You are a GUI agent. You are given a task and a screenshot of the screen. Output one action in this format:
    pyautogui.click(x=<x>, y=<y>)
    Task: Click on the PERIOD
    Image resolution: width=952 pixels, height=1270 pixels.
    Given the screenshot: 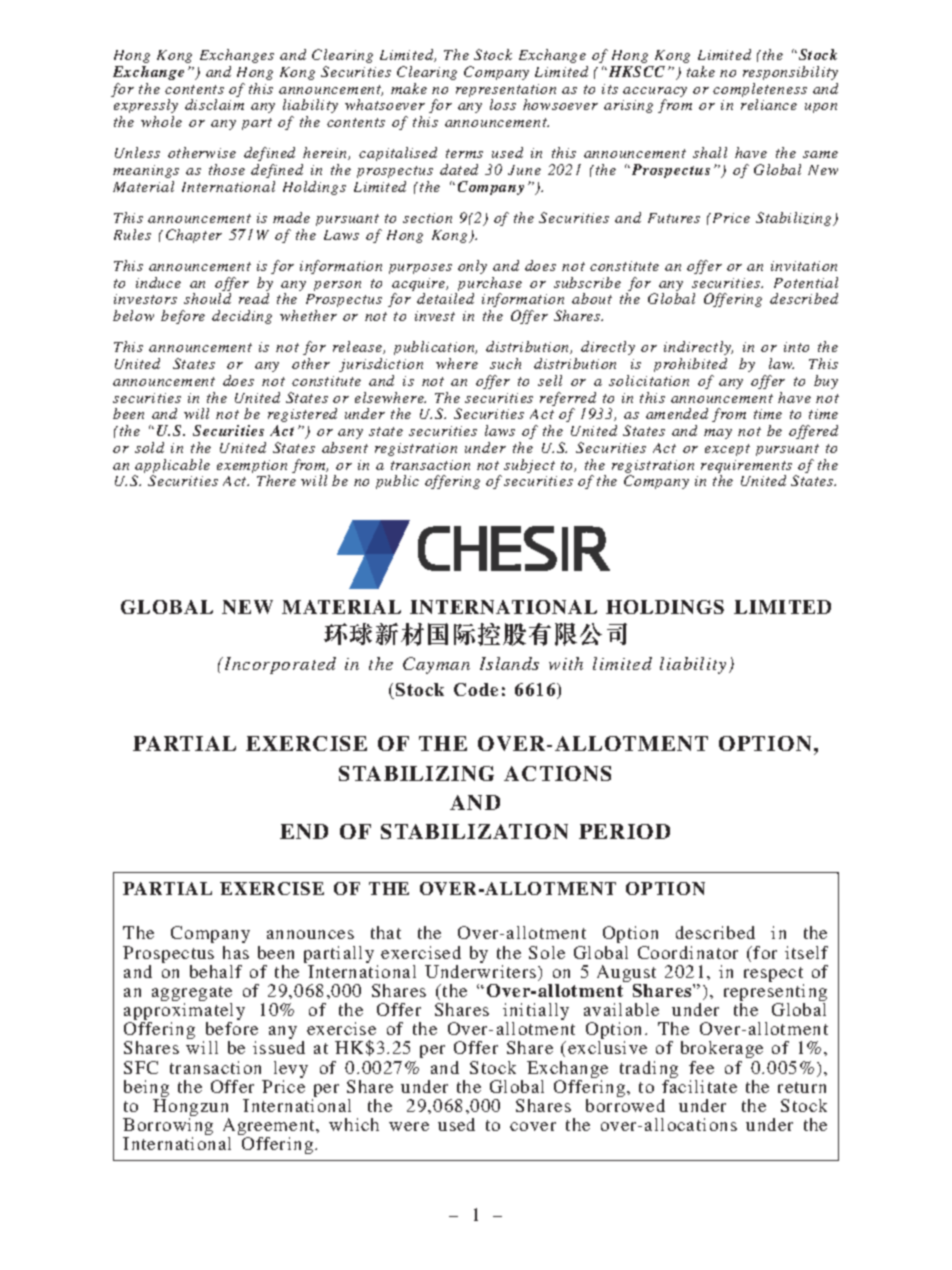 What is the action you would take?
    pyautogui.click(x=624, y=831)
